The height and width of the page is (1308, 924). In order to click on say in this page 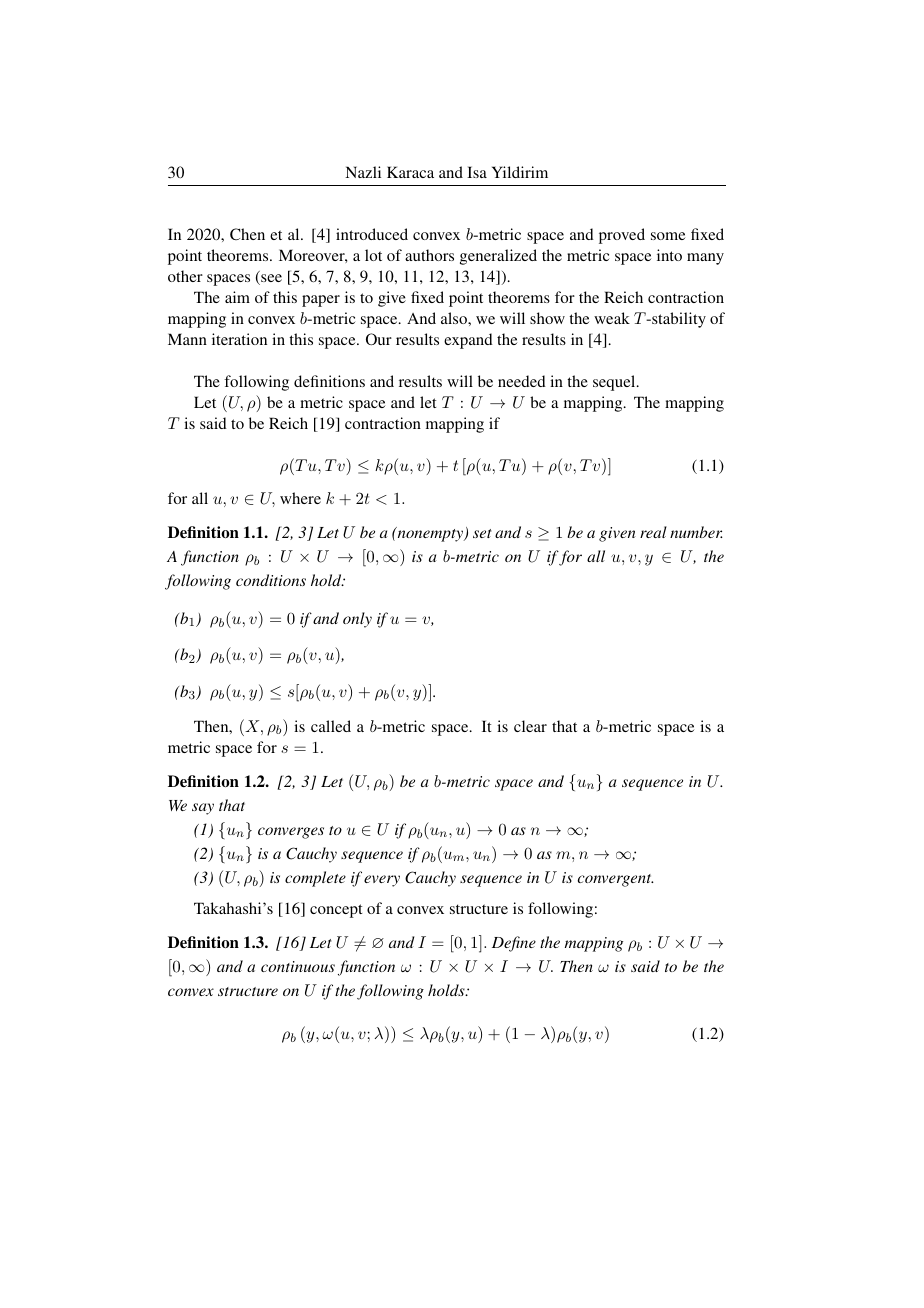, I will do `click(203, 809)`.
